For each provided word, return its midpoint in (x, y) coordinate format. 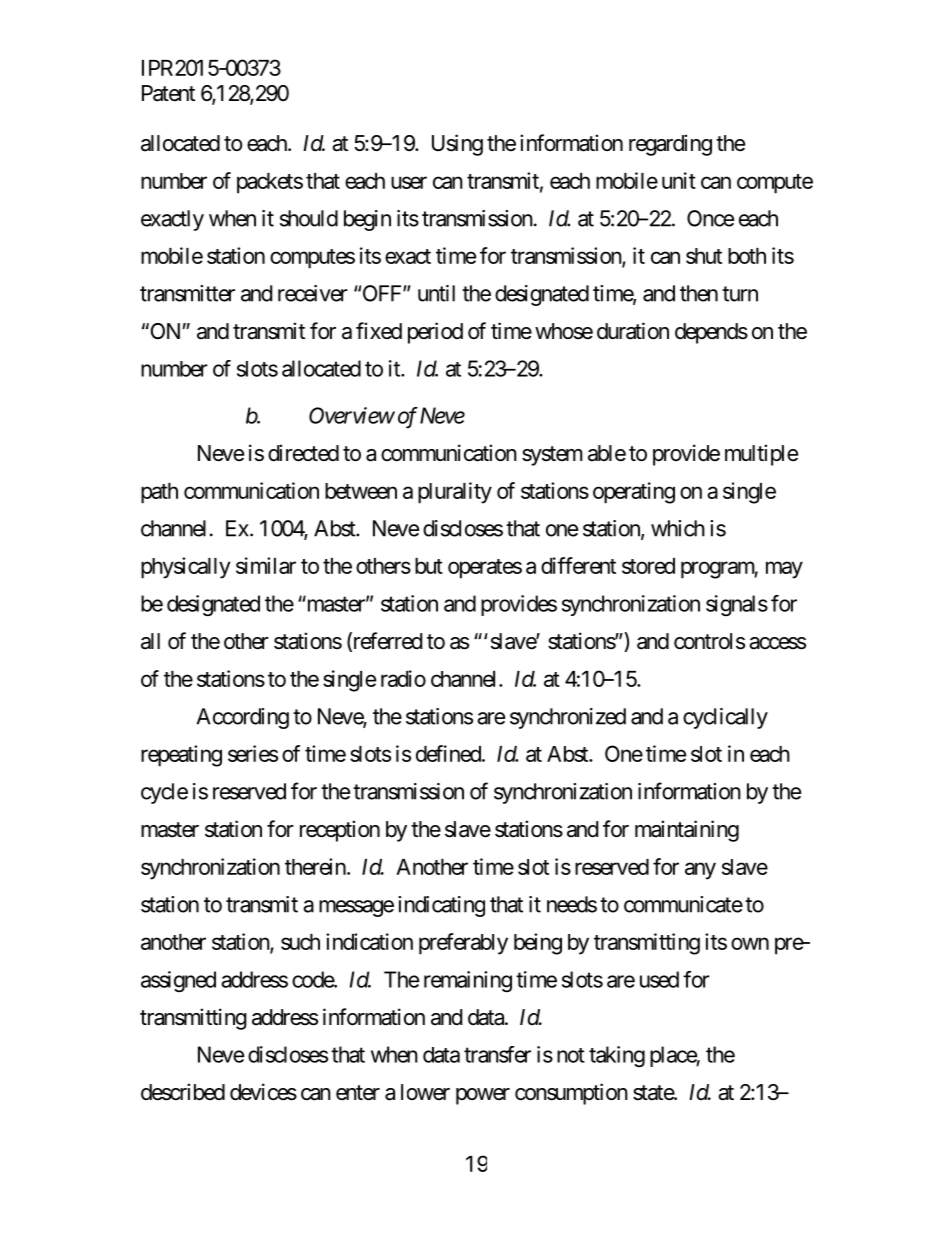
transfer (497, 1054)
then (699, 293)
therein (315, 866)
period (435, 333)
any (700, 871)
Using (457, 145)
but (429, 566)
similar (266, 565)
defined (448, 753)
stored (648, 566)
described (183, 1092)
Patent (168, 93)
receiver (313, 293)
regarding (670, 145)
